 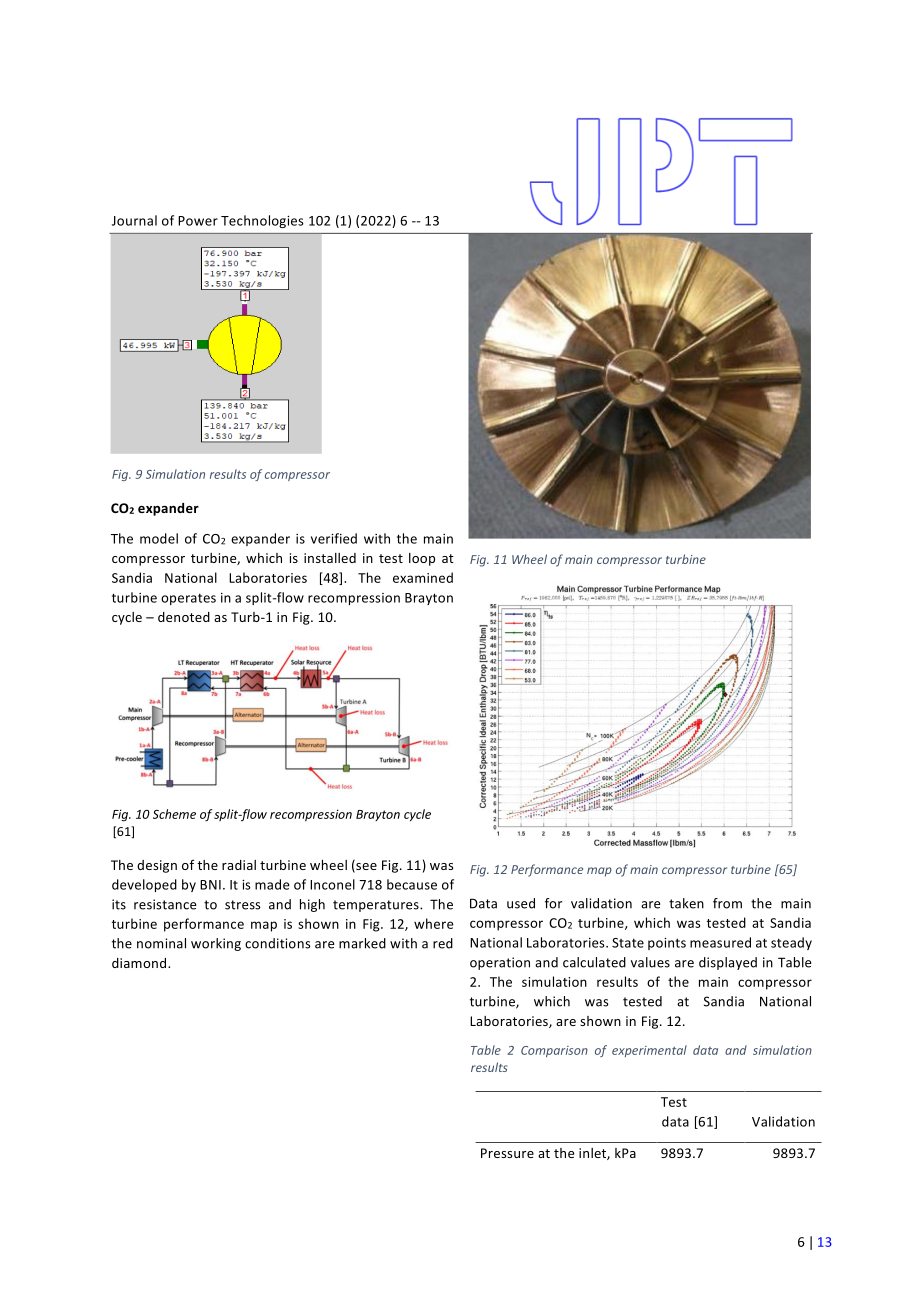 What do you see at coordinates (159, 538) in the screenshot?
I see `model` at bounding box center [159, 538].
